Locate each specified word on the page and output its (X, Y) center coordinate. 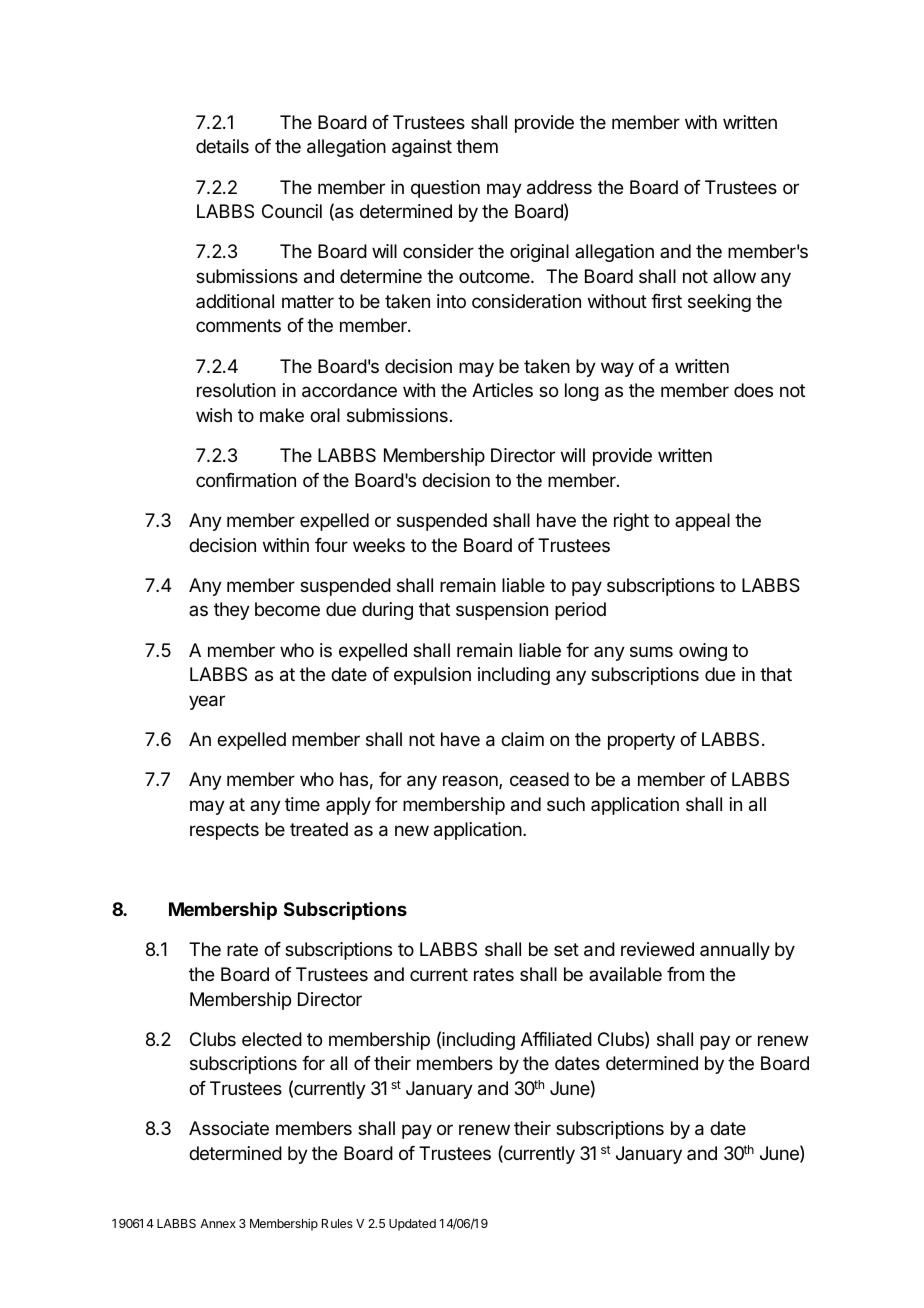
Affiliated (556, 1039)
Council (292, 211)
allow (734, 276)
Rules (337, 1223)
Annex (218, 1223)
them (477, 146)
